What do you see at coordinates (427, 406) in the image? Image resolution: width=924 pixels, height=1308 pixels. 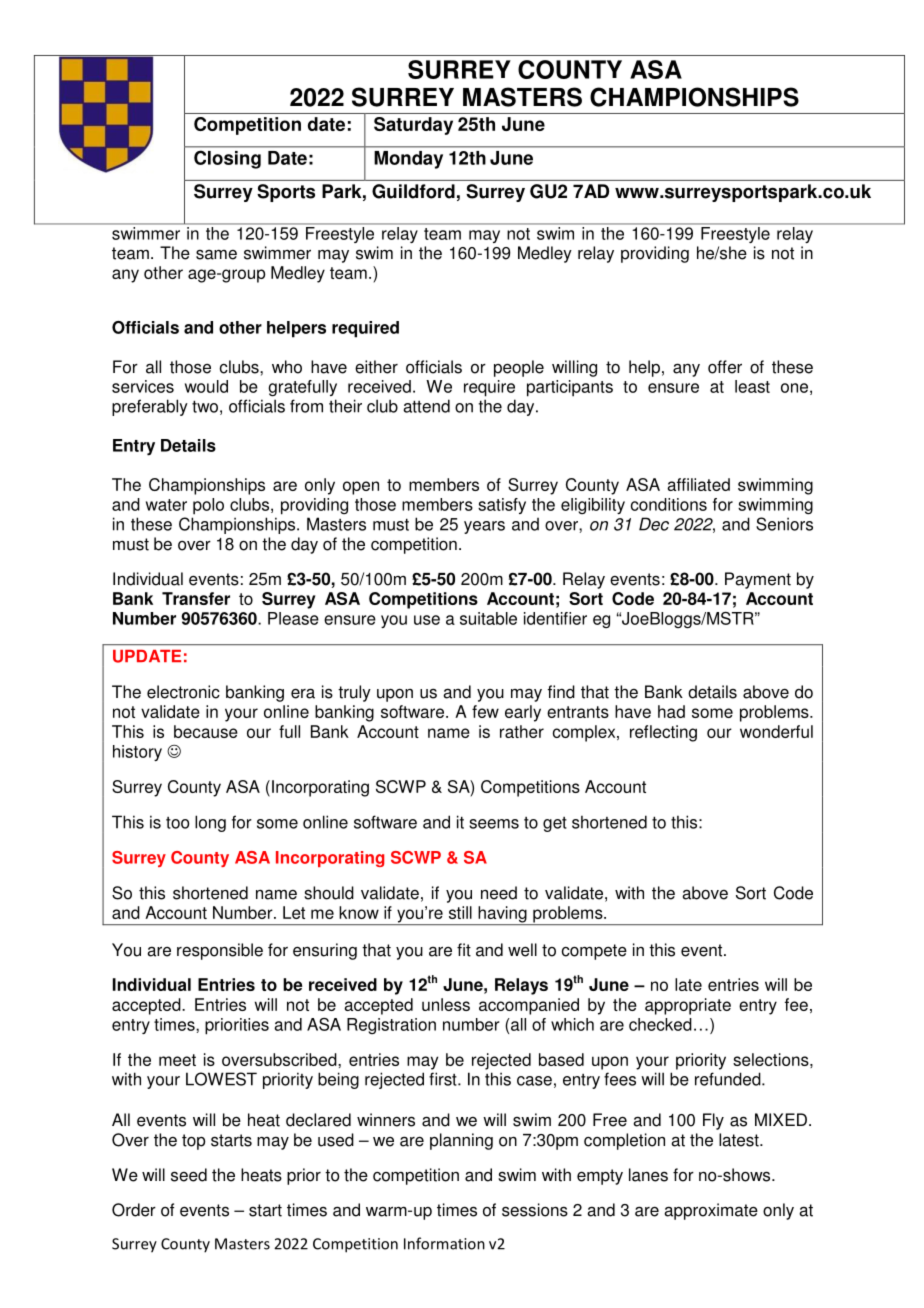 I see `attend` at bounding box center [427, 406].
